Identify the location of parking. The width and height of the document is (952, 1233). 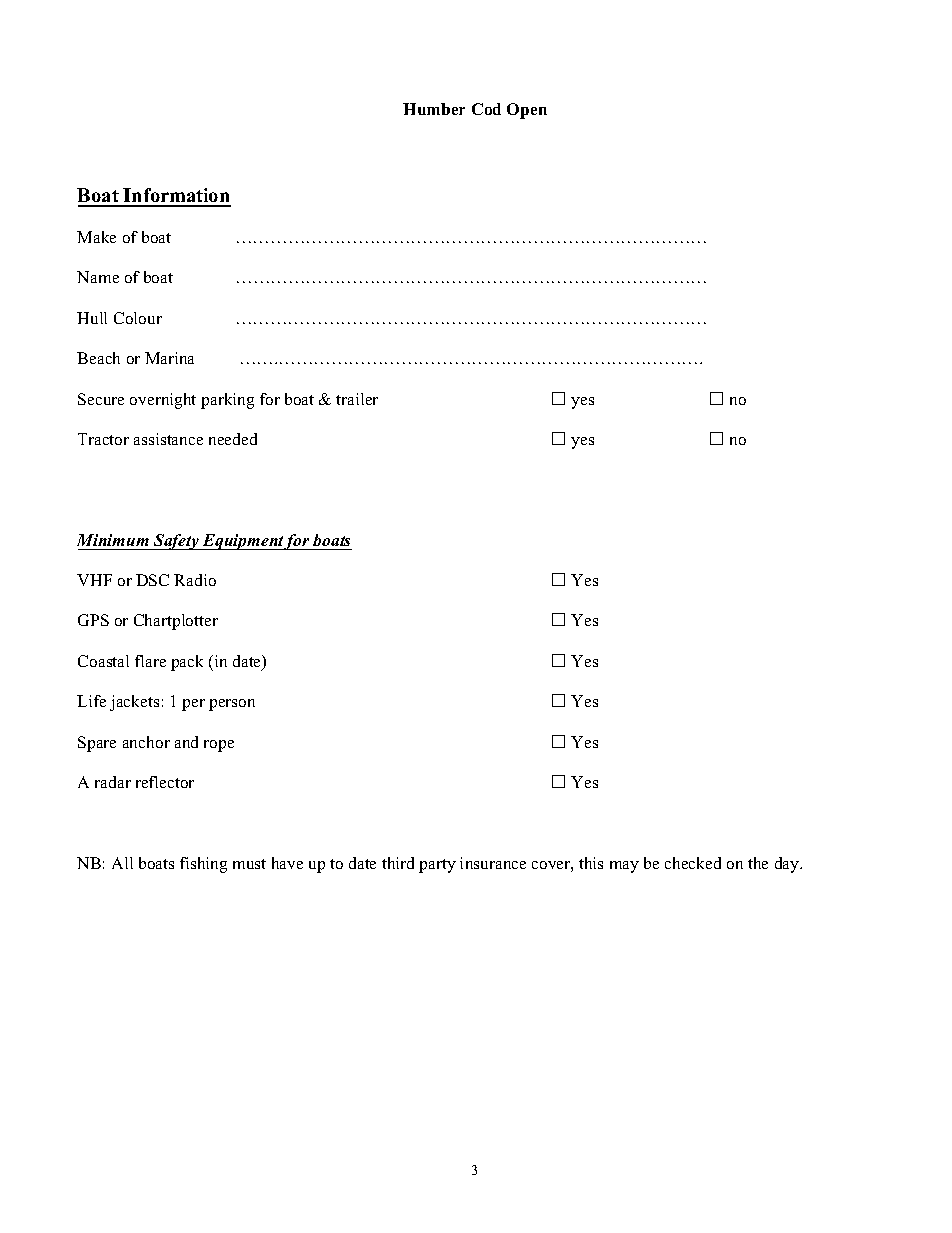
(227, 401).
